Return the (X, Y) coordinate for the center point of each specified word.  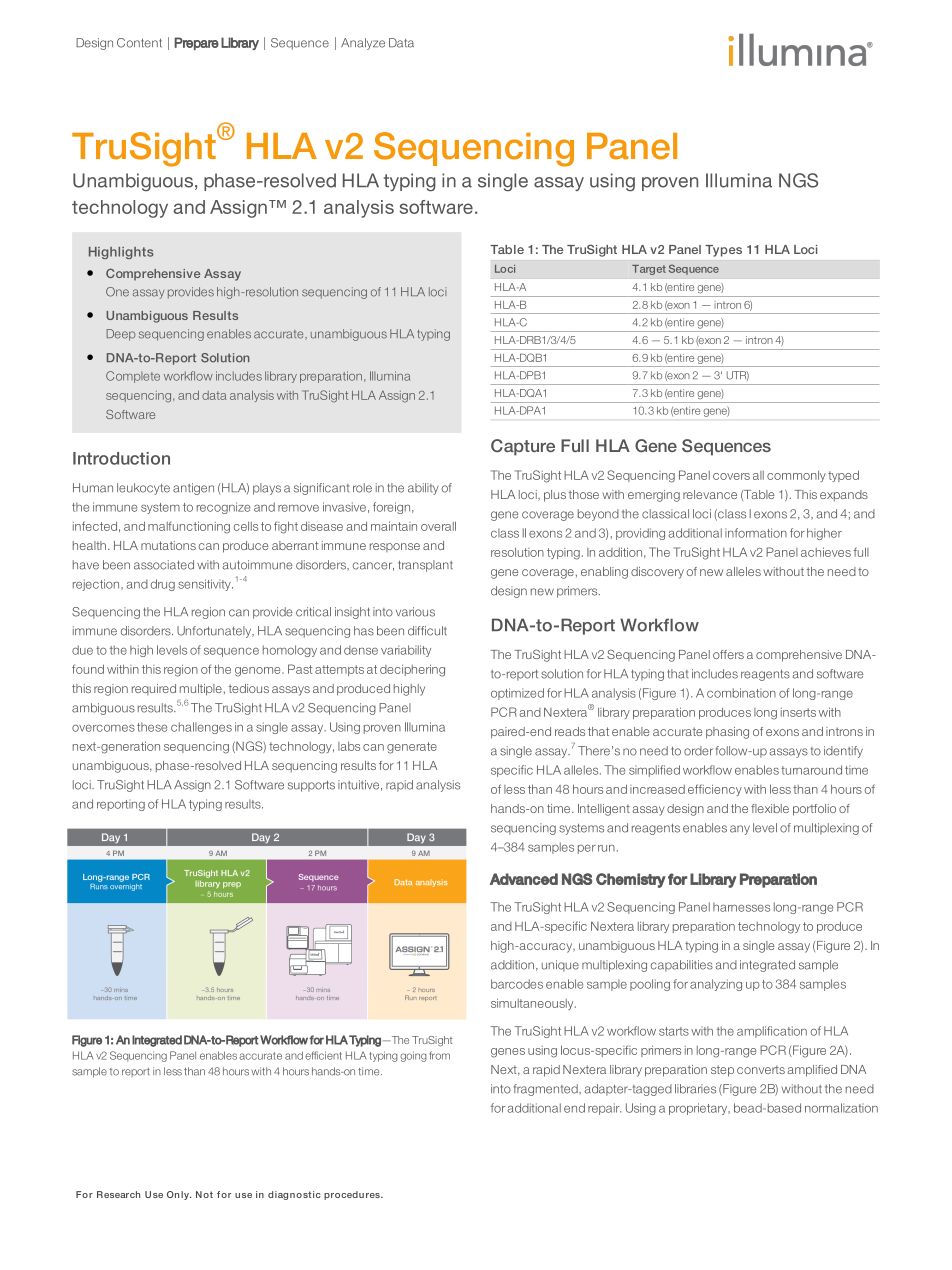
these (152, 727)
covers (731, 476)
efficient (323, 1055)
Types (723, 251)
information (756, 533)
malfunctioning (189, 527)
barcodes (517, 984)
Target (649, 270)
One (117, 292)
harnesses (741, 907)
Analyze (363, 44)
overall (438, 526)
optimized (517, 694)
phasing (727, 733)
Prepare (196, 43)
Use (154, 1194)
